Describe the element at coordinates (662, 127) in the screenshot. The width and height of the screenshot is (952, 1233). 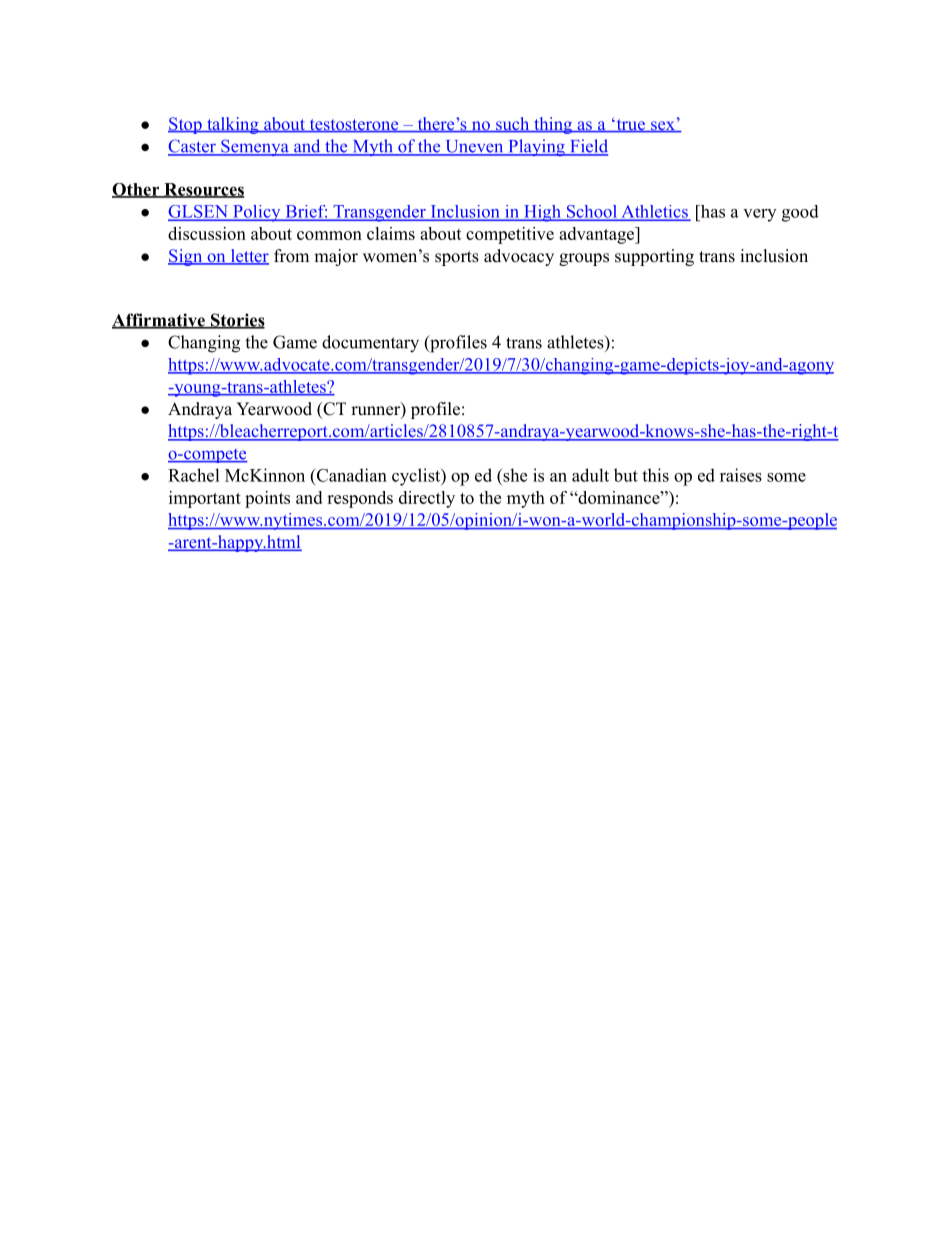
I see `sex` at that location.
